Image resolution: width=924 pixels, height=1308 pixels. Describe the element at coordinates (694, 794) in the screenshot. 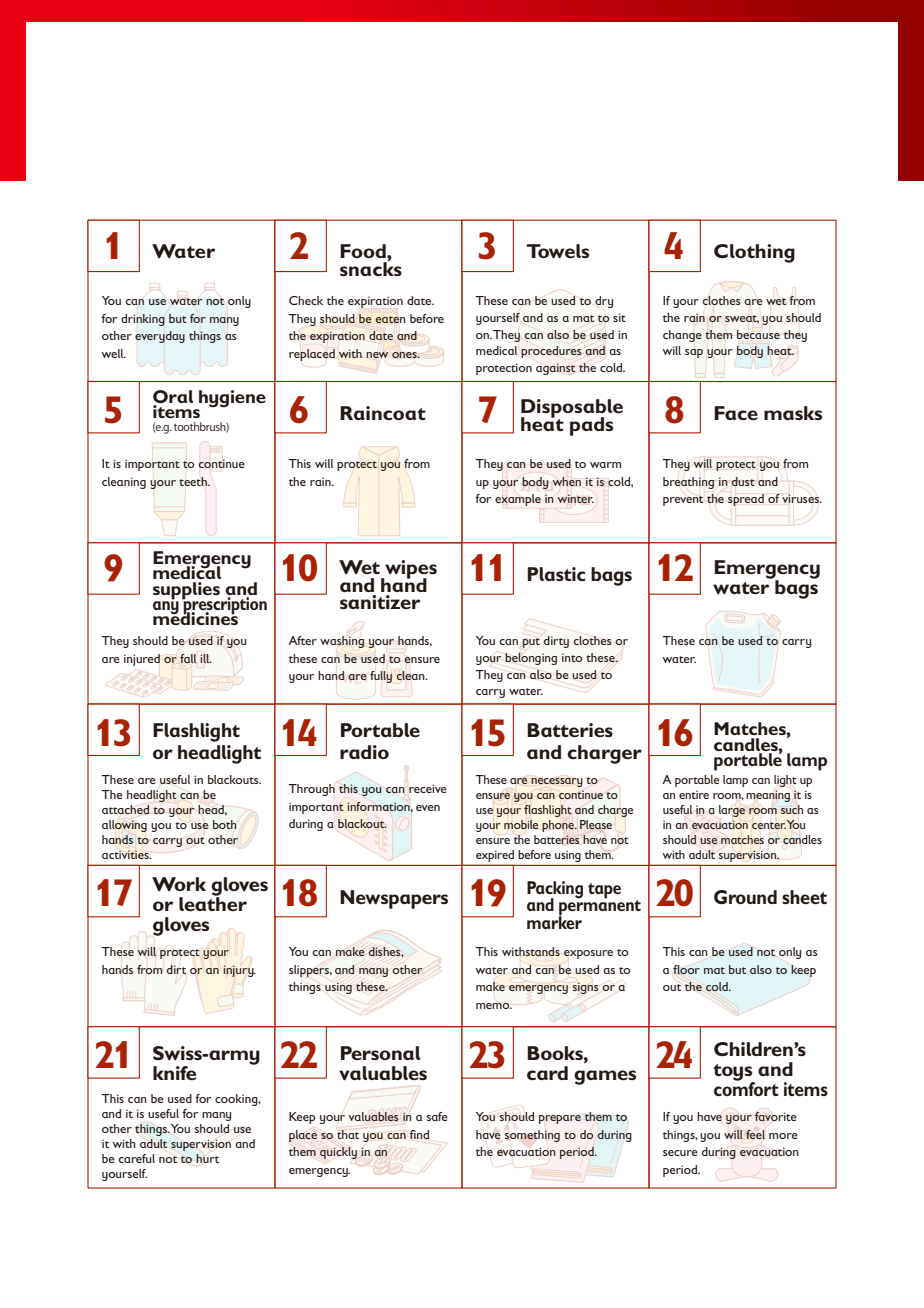

I see `entire` at that location.
